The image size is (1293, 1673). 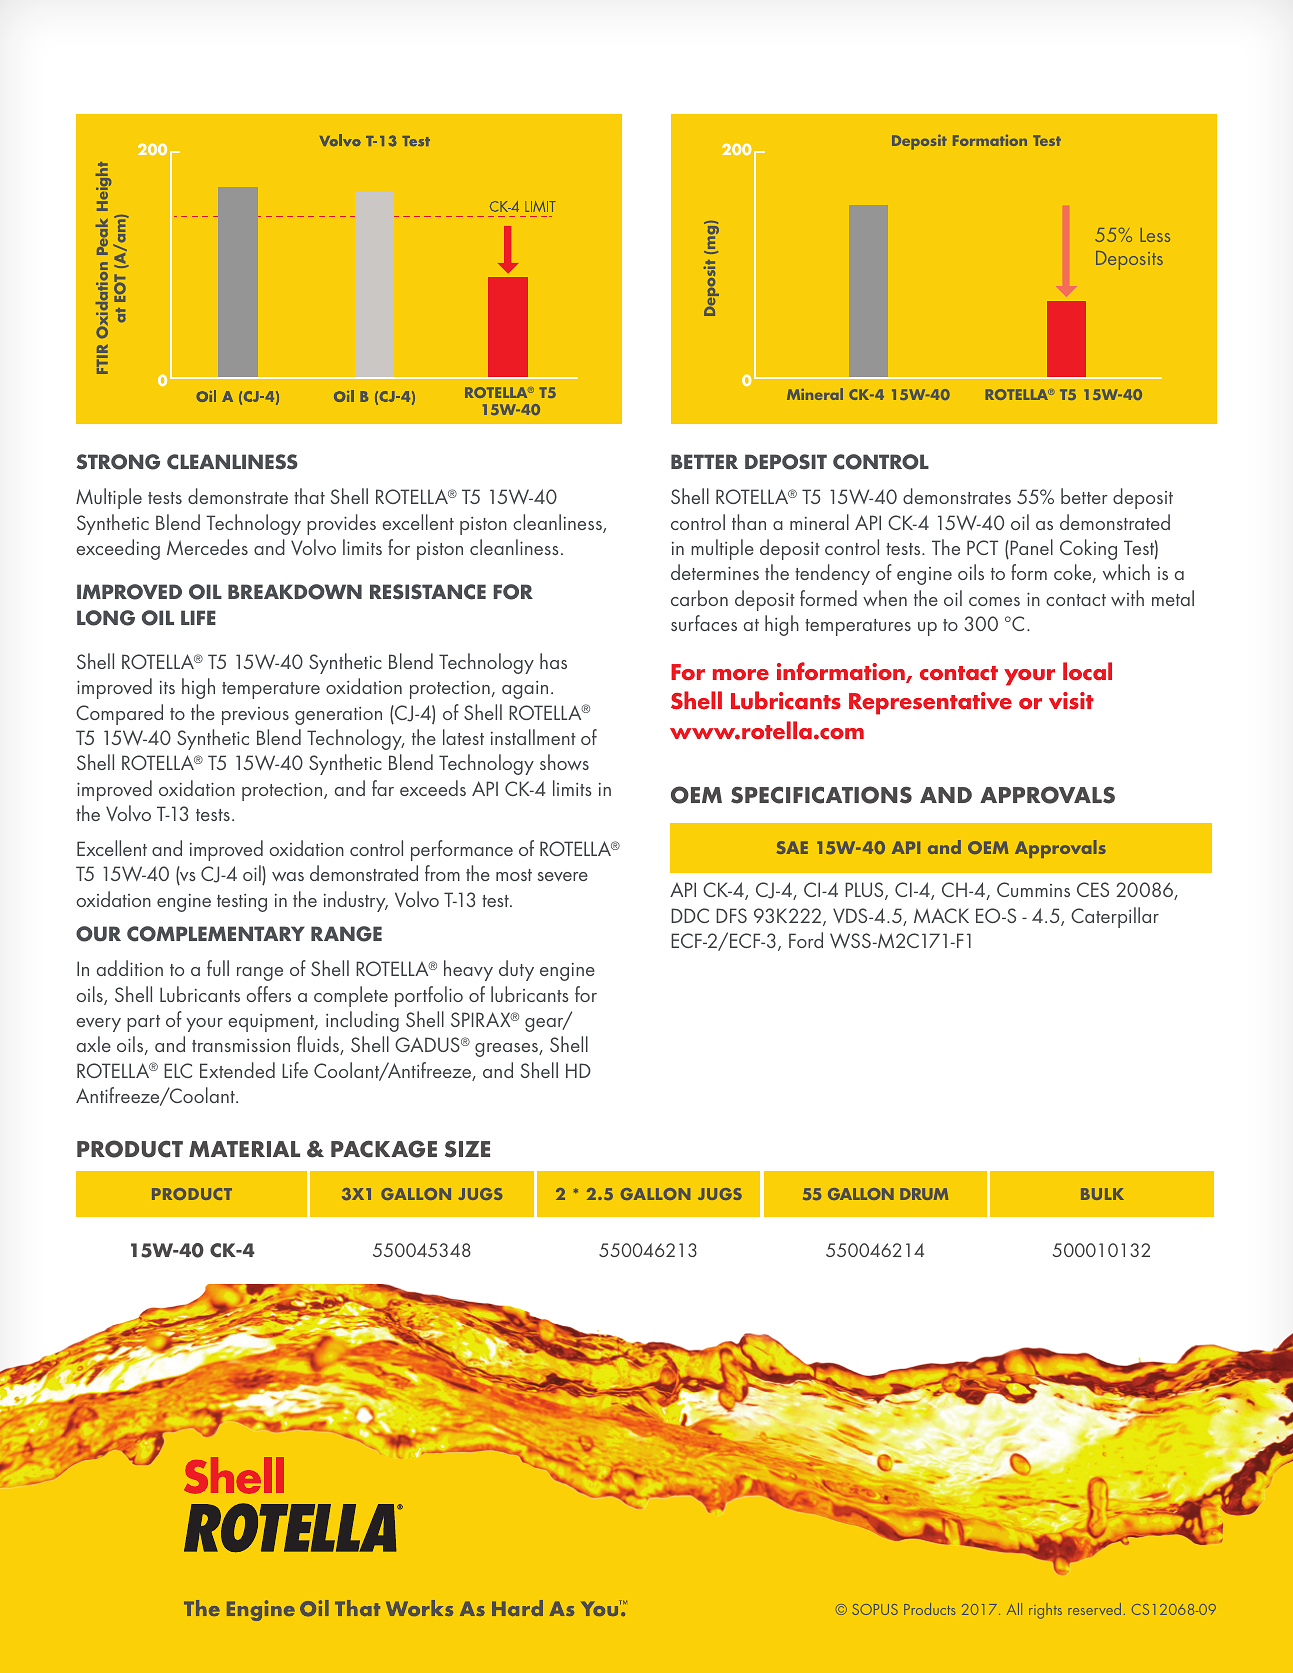 What do you see at coordinates (118, 462) in the screenshot?
I see `STRONG` at bounding box center [118, 462].
